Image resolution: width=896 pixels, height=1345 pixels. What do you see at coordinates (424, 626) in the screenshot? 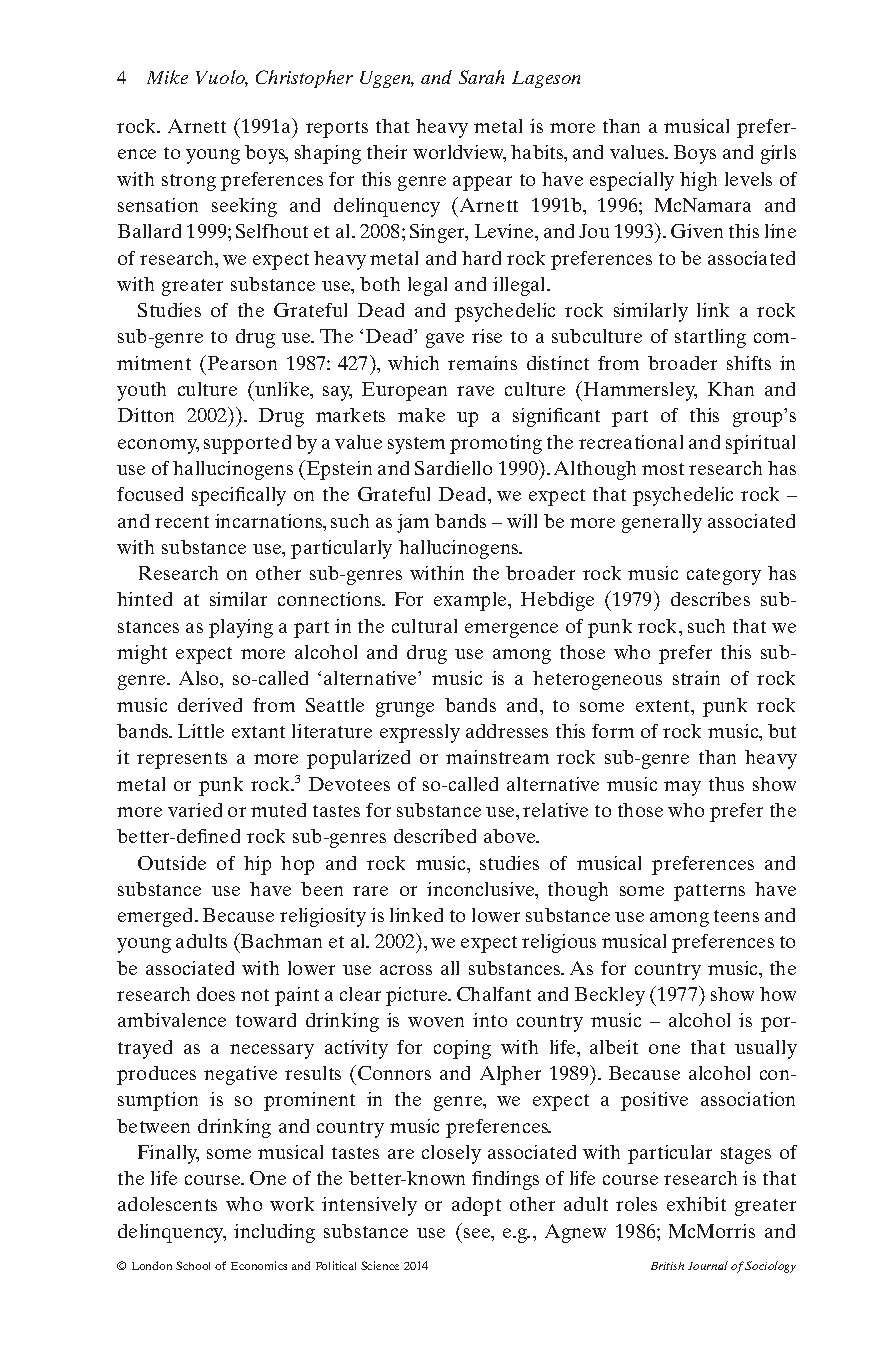
I see `cultural` at bounding box center [424, 626].
